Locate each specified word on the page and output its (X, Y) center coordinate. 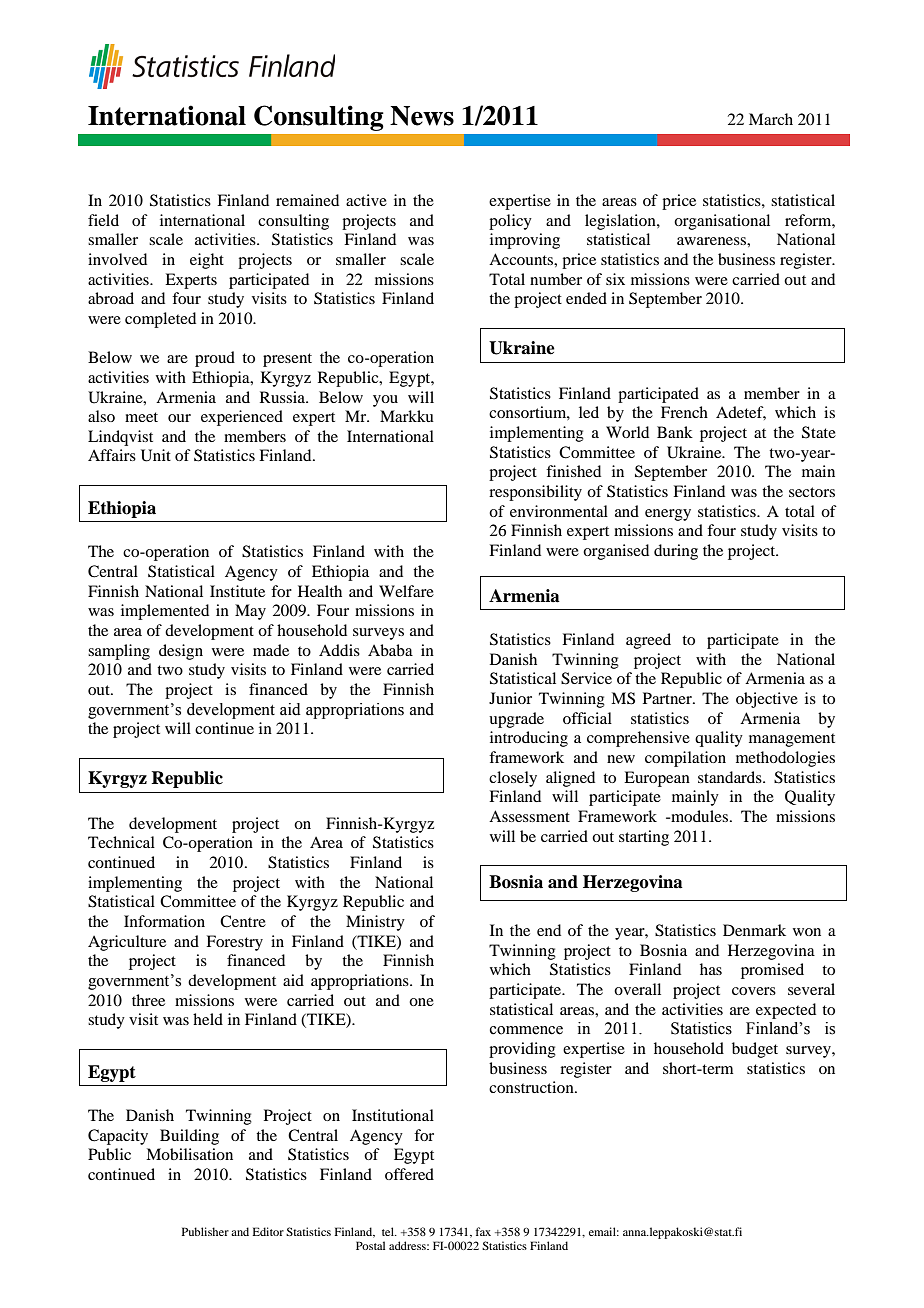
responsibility (535, 493)
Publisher (205, 1231)
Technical (121, 842)
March (771, 119)
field (103, 220)
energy (668, 515)
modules (700, 816)
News (422, 116)
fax (483, 1231)
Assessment (529, 816)
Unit (156, 455)
